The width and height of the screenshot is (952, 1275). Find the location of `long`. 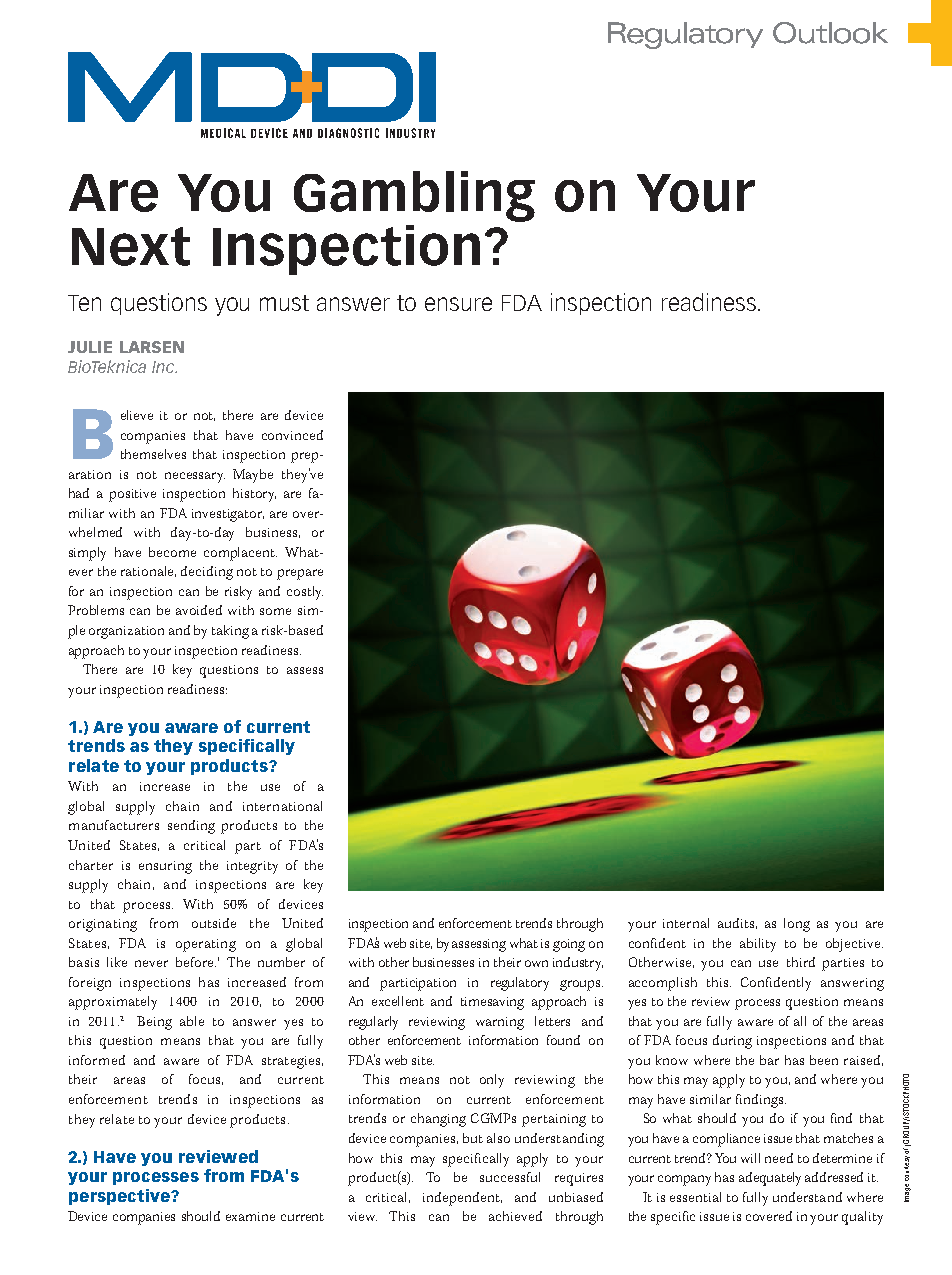

long is located at coordinates (797, 925).
